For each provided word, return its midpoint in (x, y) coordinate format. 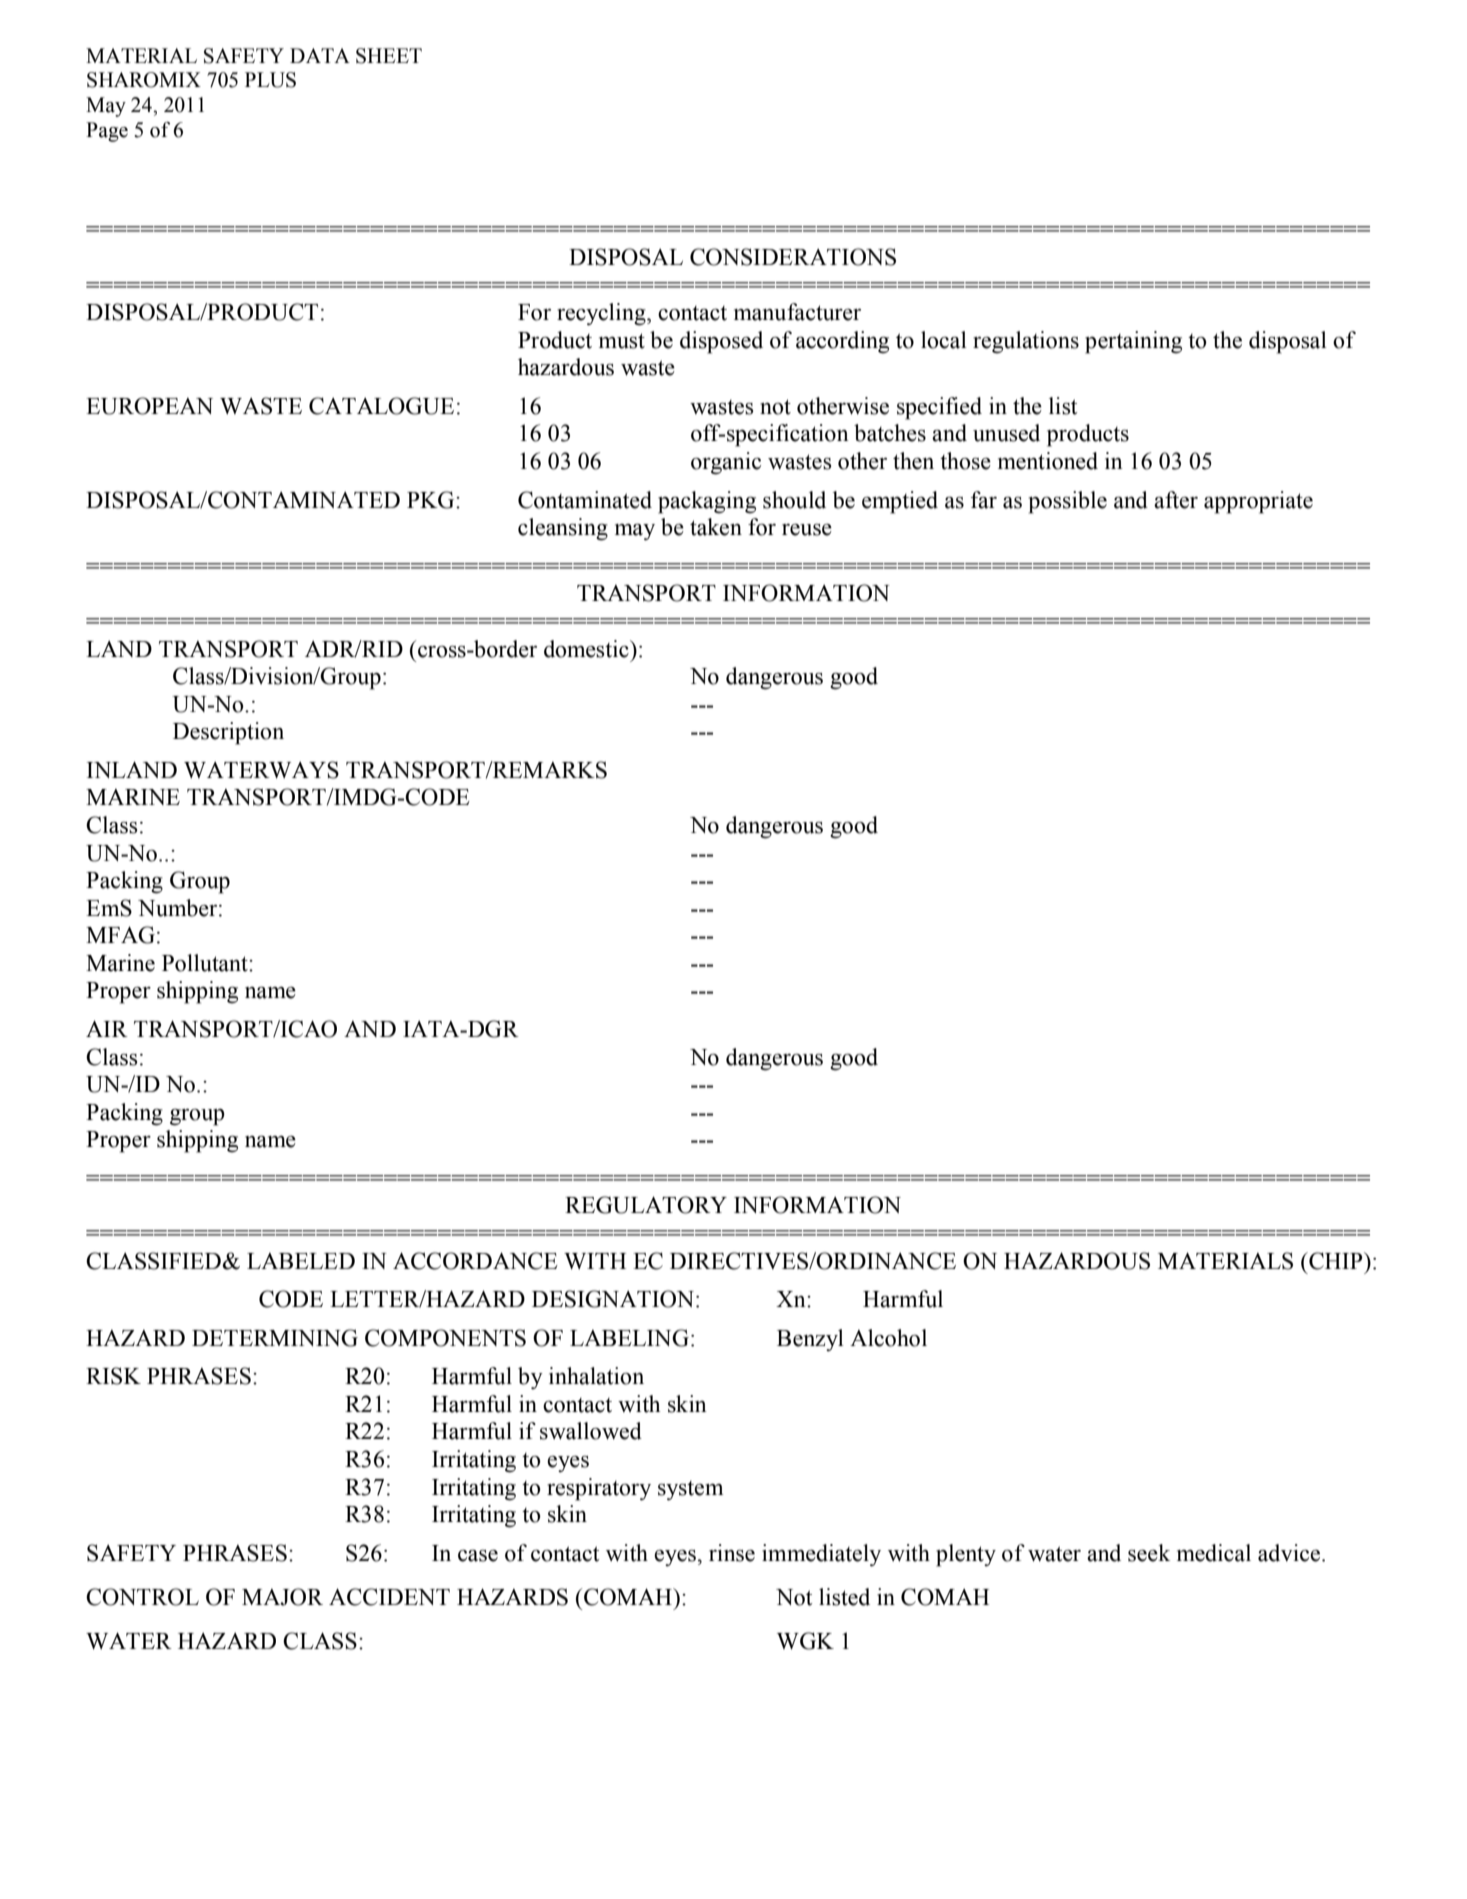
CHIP (1336, 1261)
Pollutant (206, 963)
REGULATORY (646, 1205)
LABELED (301, 1261)
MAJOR (282, 1597)
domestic (587, 649)
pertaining (1133, 342)
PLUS (270, 80)
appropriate (1258, 502)
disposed (721, 342)
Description (228, 733)
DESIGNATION (613, 1299)
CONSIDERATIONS (793, 257)
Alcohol (888, 1338)
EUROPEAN (149, 406)
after (1176, 500)
